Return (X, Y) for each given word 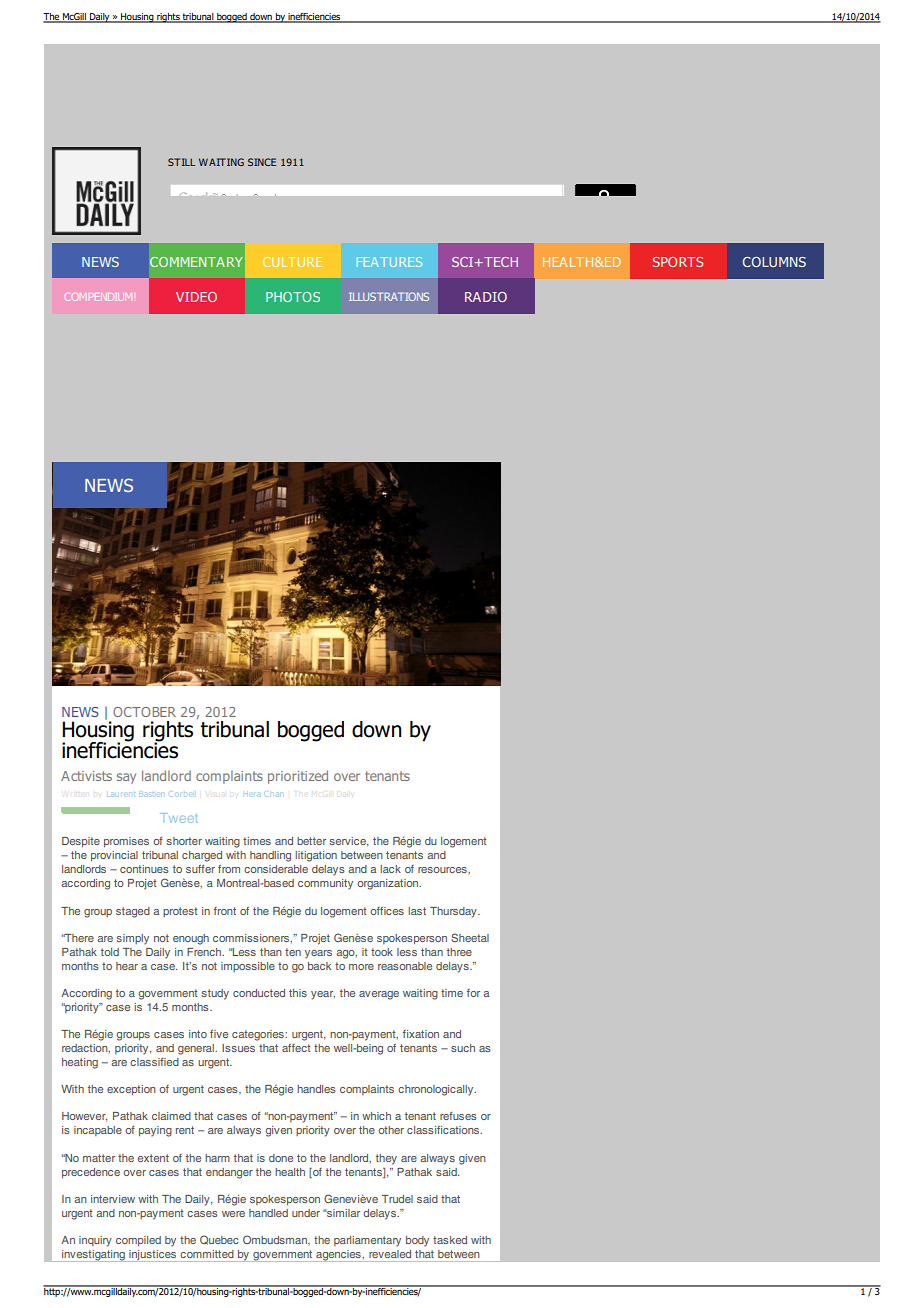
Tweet (179, 818)
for (473, 993)
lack (390, 869)
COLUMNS (774, 262)
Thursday (454, 912)
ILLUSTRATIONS (389, 296)
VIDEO (196, 297)
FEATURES (389, 262)
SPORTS (677, 262)
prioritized (298, 777)
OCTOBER (144, 712)
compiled (138, 1241)
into (198, 1034)
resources (443, 870)
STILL (181, 162)
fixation (421, 1034)
